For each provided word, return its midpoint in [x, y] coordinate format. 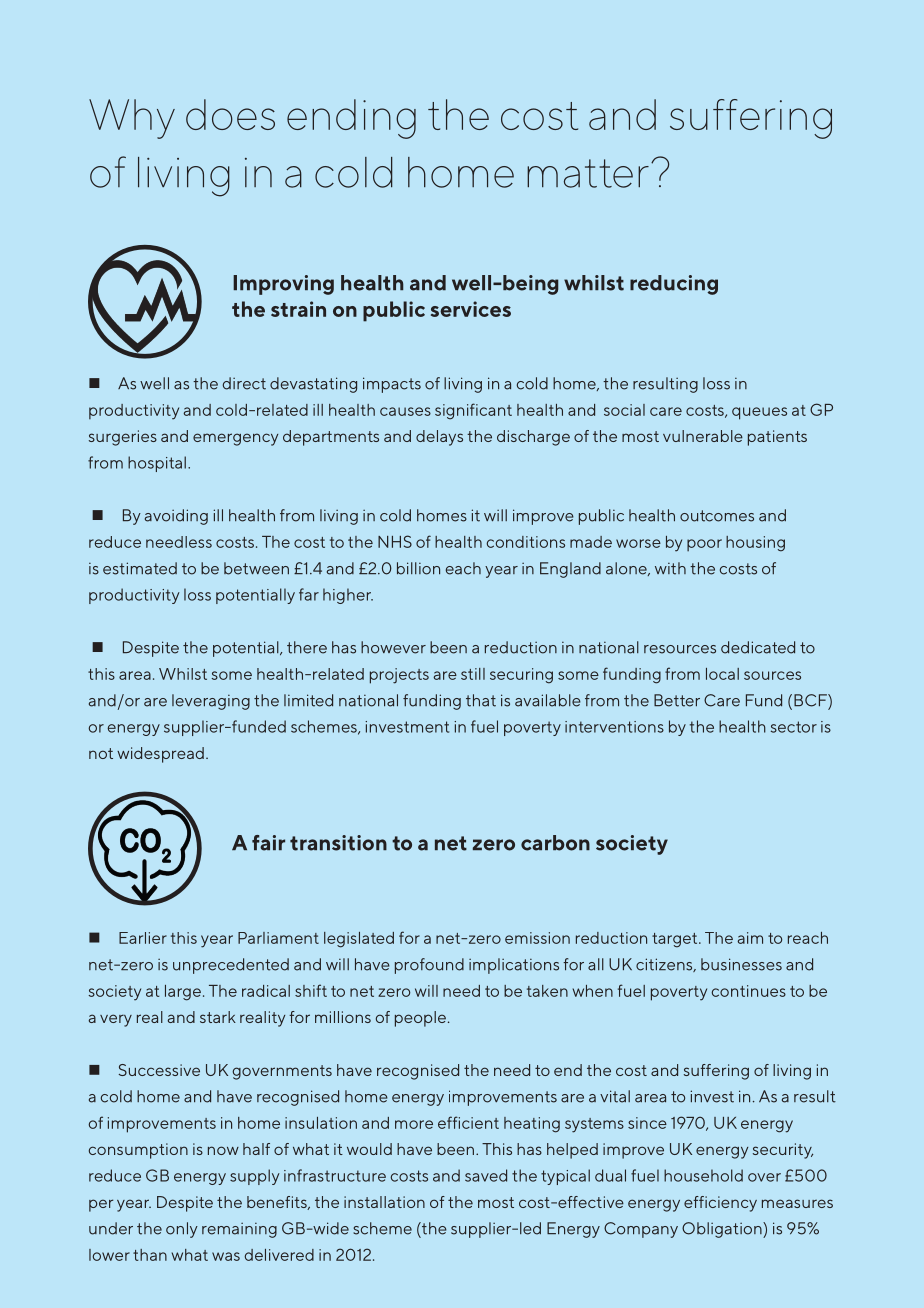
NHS [395, 541]
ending [351, 119]
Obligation [723, 1230]
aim [750, 938]
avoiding [176, 517]
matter [588, 173]
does [230, 114]
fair [268, 843]
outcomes [717, 516]
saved [486, 1175]
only [182, 1230]
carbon [555, 843]
